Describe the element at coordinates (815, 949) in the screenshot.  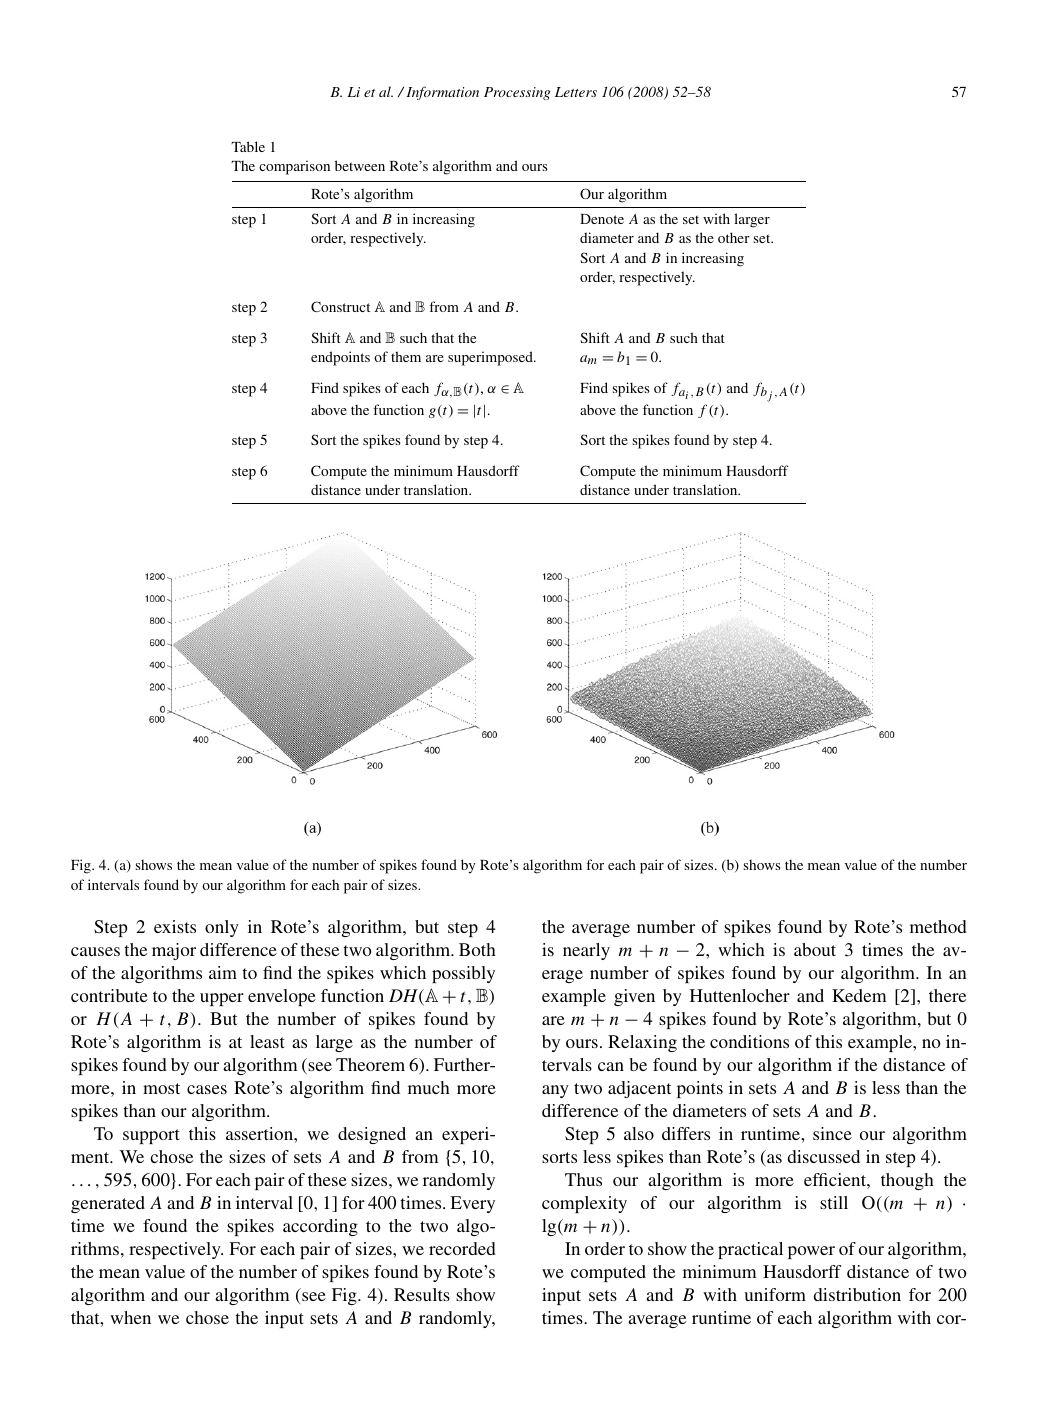
I see `about` at that location.
